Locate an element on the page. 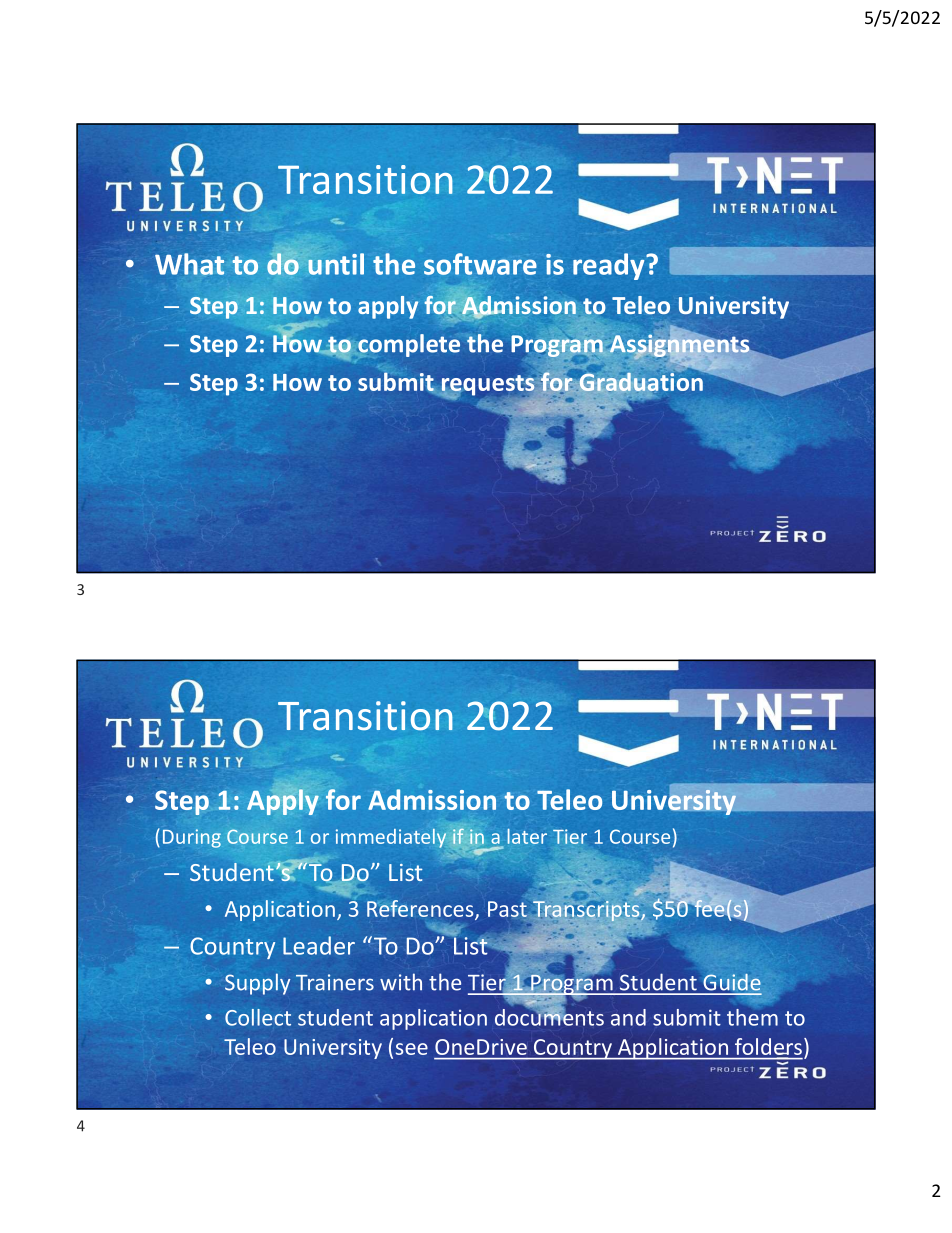 This image has height=1233, width=952. Collect is located at coordinates (258, 1017).
